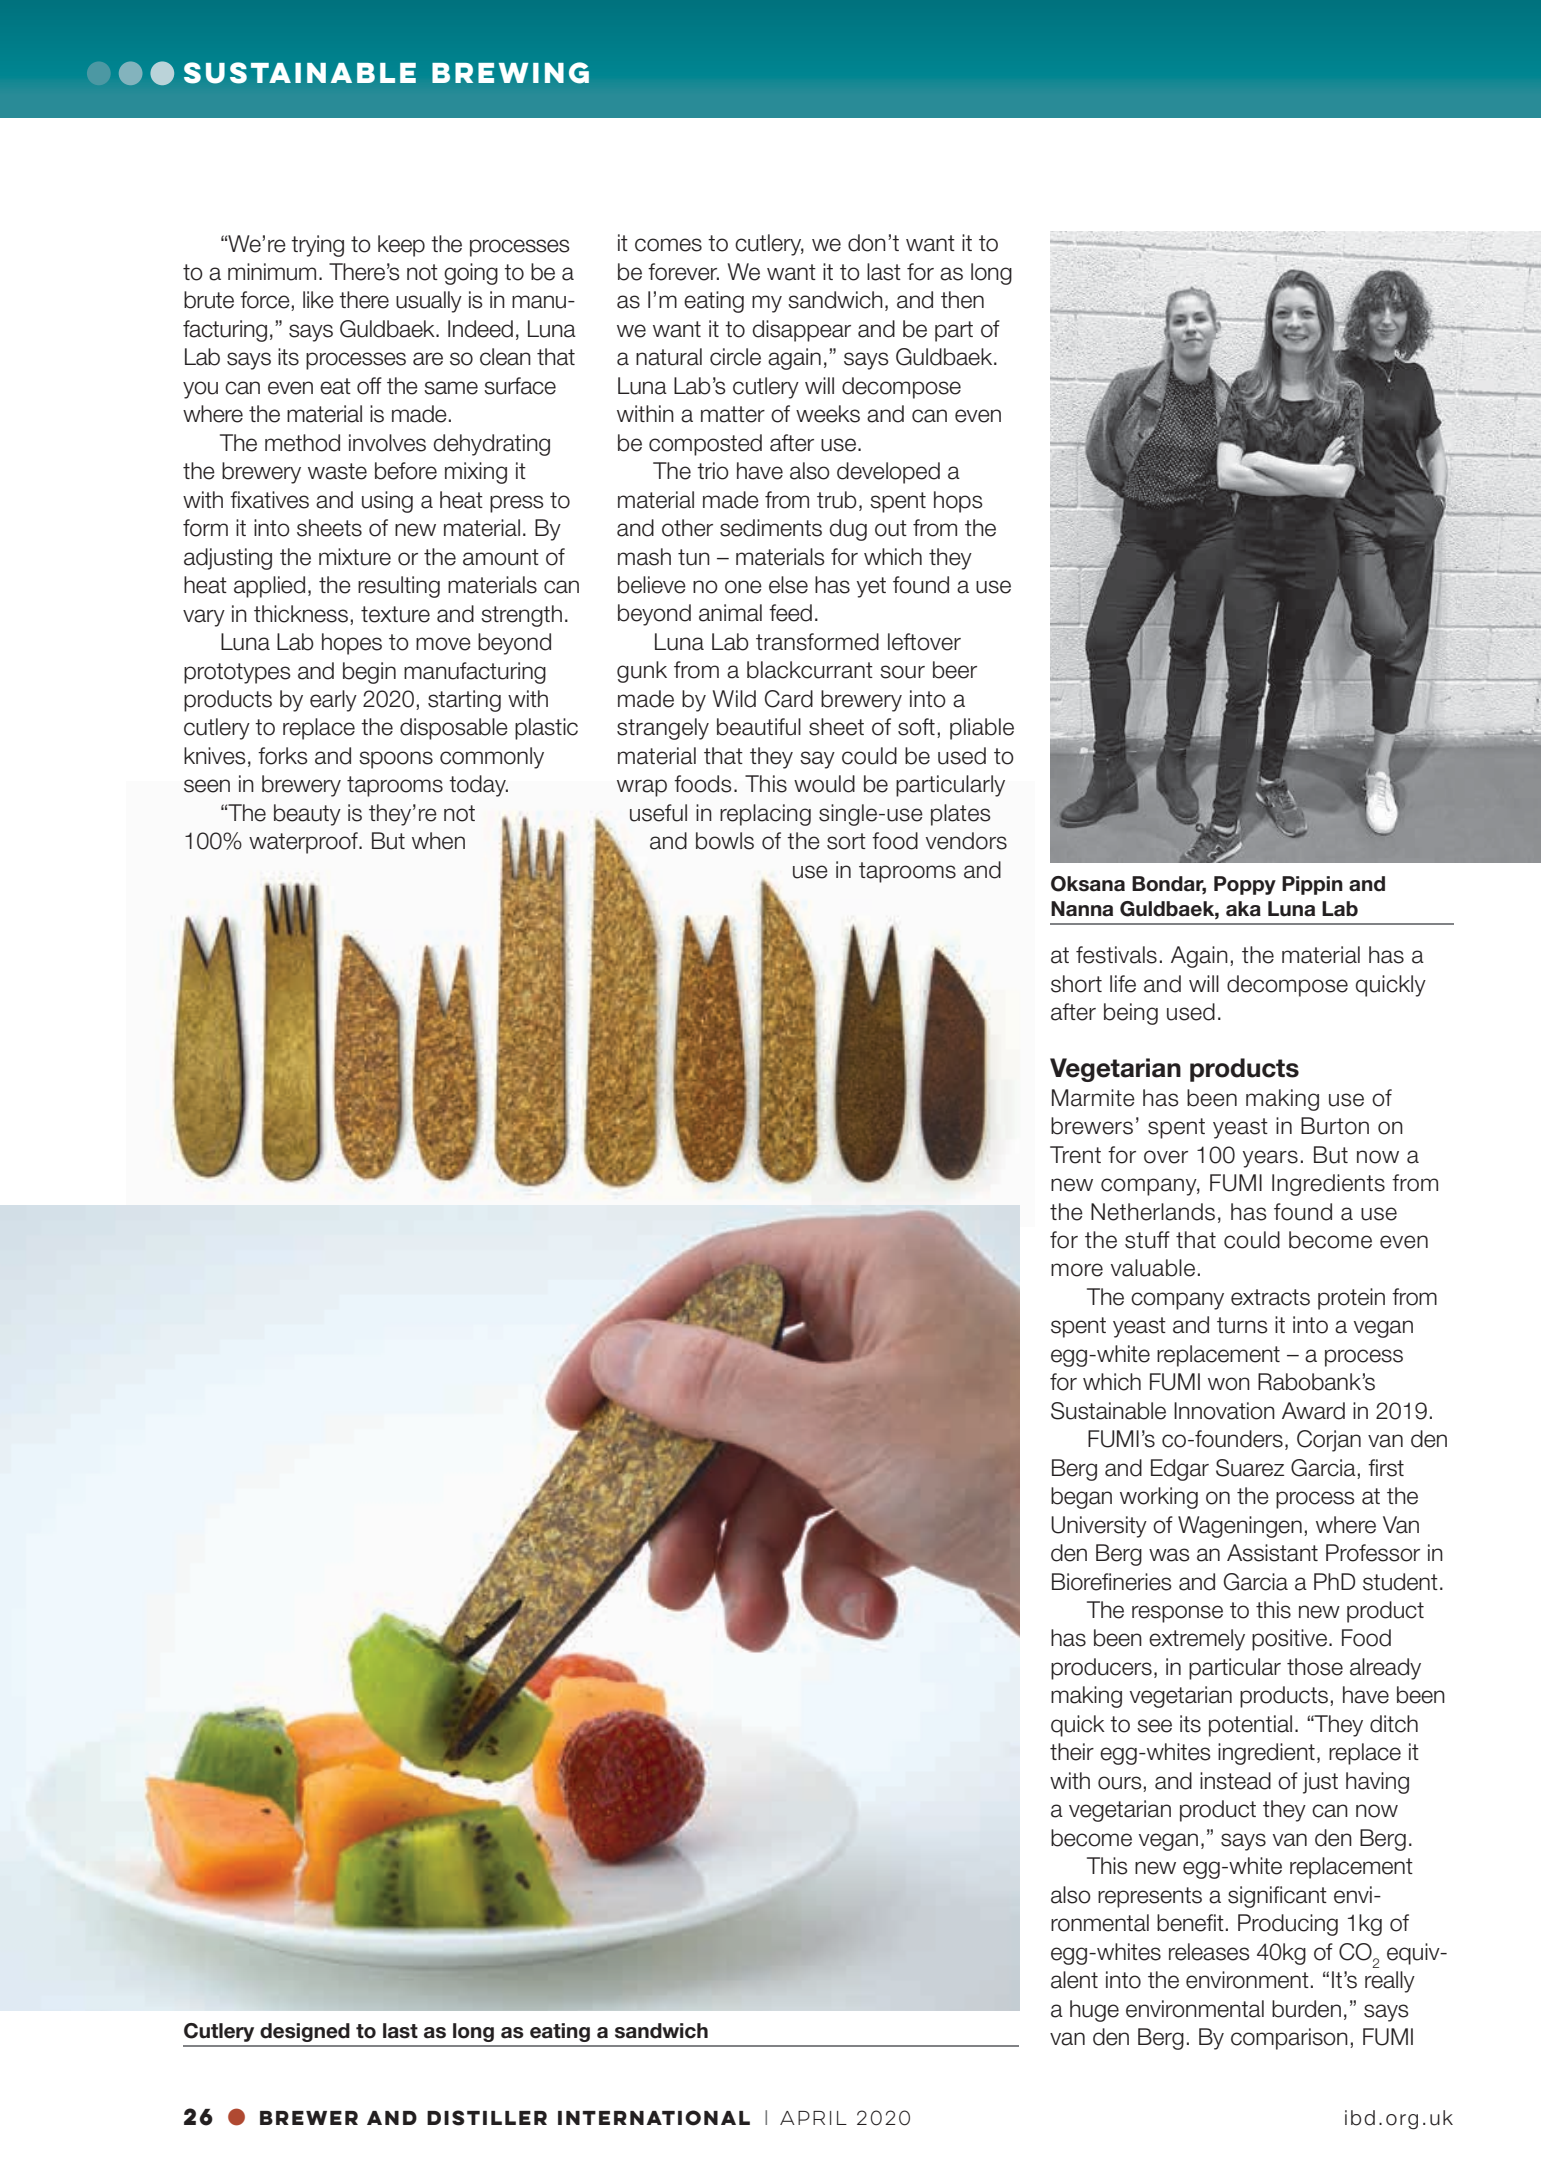 The image size is (1541, 2179). What do you see at coordinates (824, 784) in the screenshot?
I see `would` at bounding box center [824, 784].
